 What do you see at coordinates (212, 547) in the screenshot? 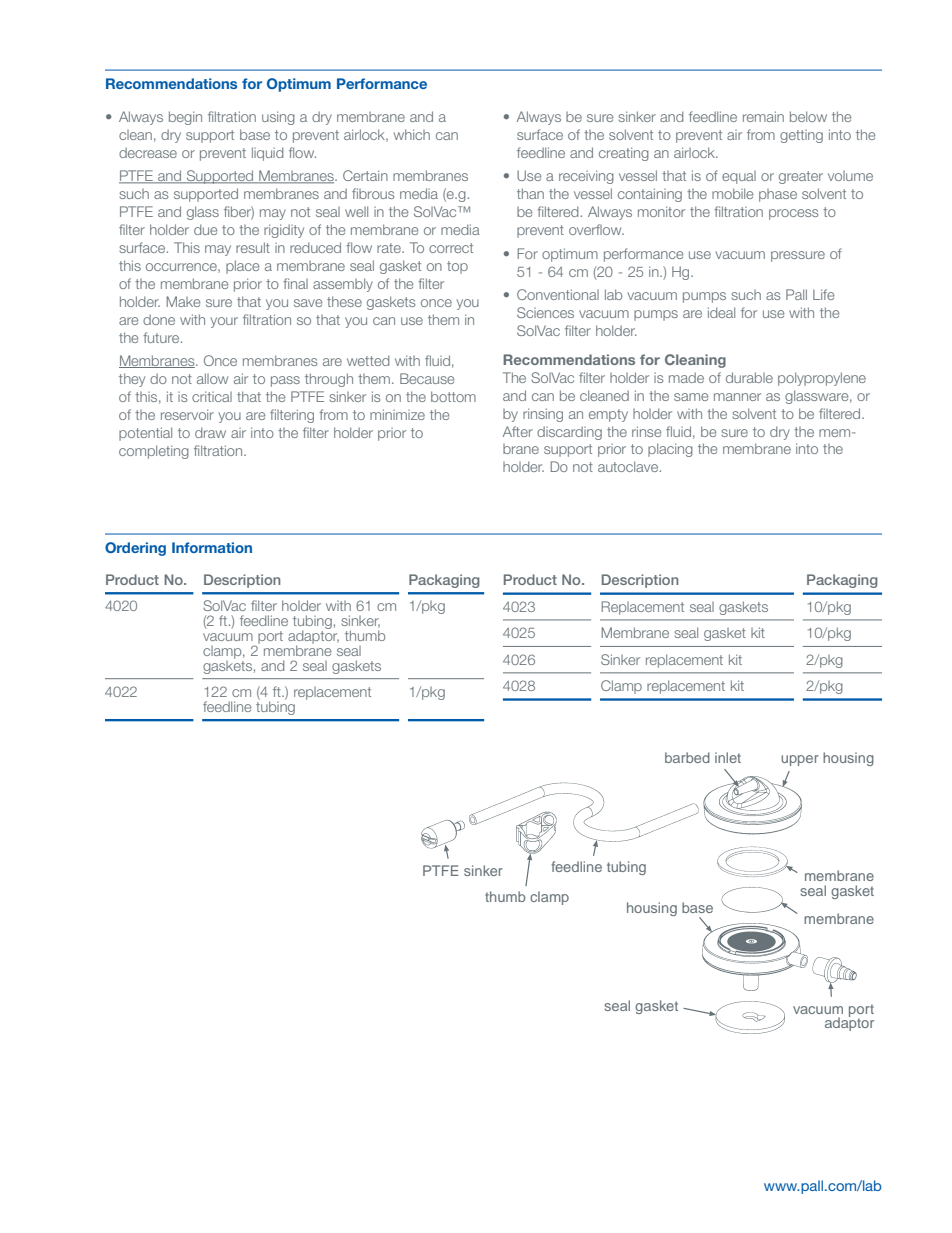
I see `Information` at bounding box center [212, 547].
